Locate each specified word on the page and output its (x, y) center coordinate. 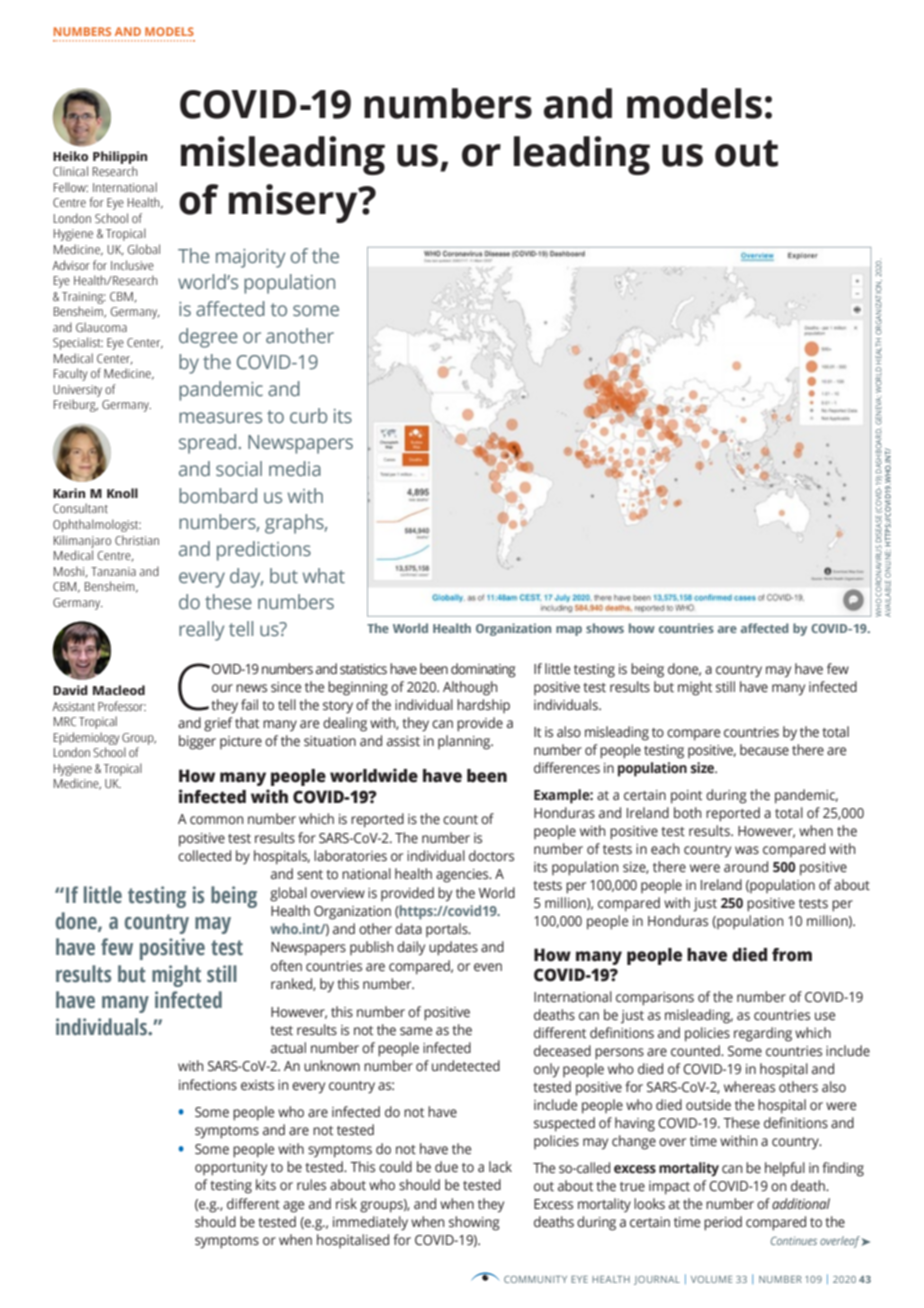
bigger (197, 742)
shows (605, 628)
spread (207, 444)
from (792, 955)
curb (308, 416)
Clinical (70, 171)
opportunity (231, 1169)
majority (250, 258)
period (723, 1223)
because (764, 750)
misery (294, 203)
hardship (483, 706)
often (286, 966)
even (488, 967)
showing (474, 1223)
